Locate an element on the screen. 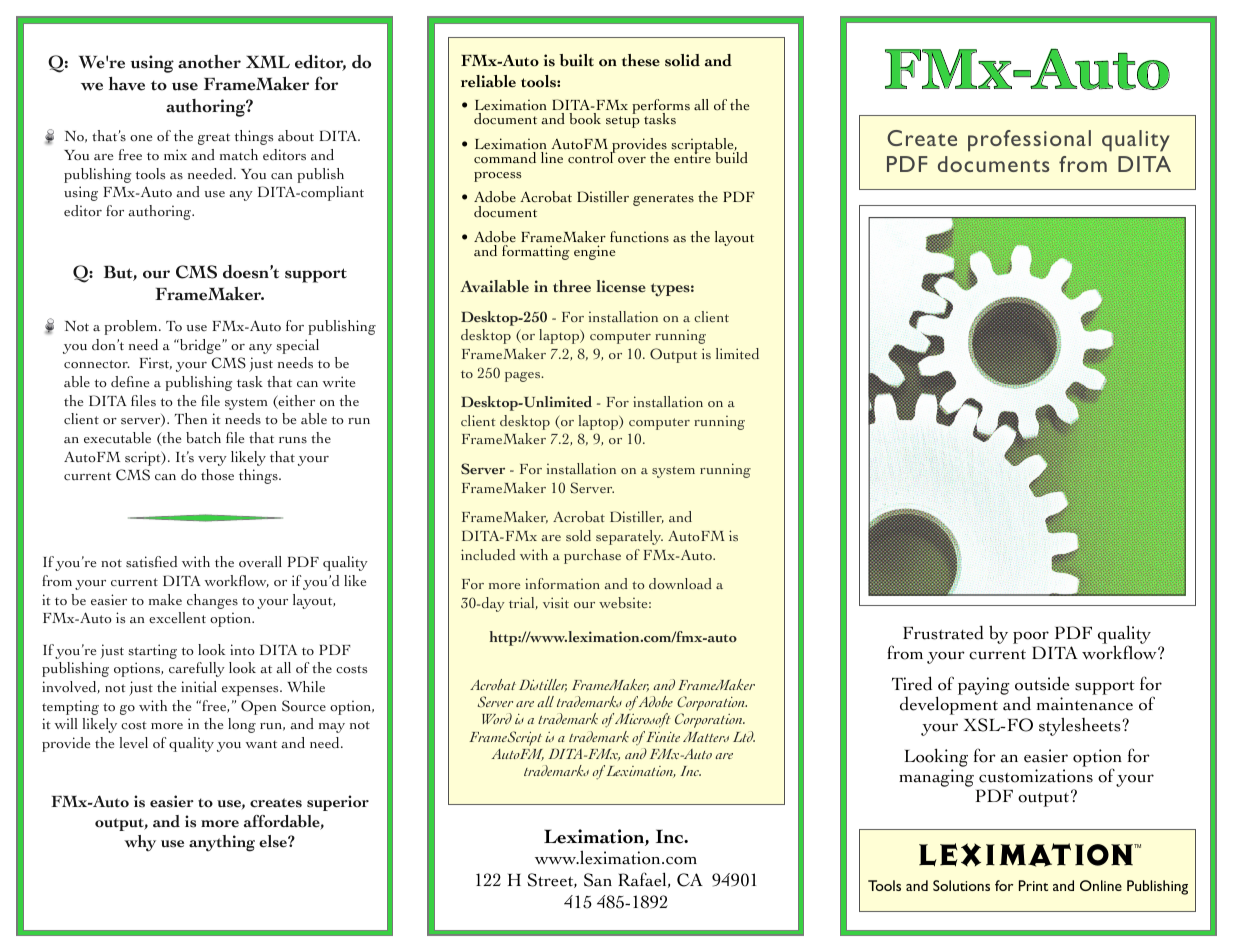 The height and width of the screenshot is (952, 1233). professional is located at coordinates (1029, 141).
